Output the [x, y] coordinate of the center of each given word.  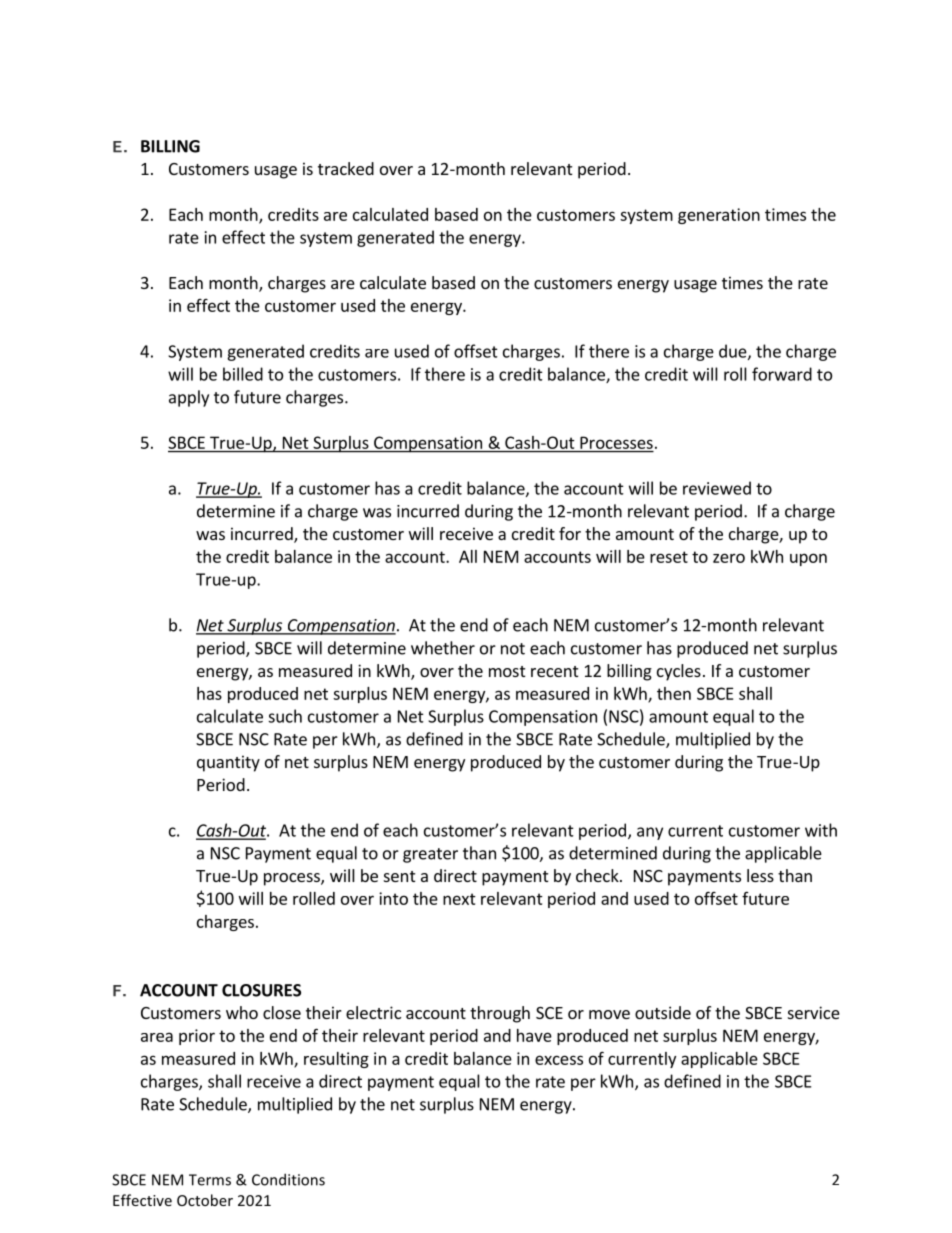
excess [559, 1060]
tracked [346, 168]
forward [782, 374]
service [814, 1012]
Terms [210, 1180]
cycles [679, 672]
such [285, 716]
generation [719, 216]
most [507, 671]
